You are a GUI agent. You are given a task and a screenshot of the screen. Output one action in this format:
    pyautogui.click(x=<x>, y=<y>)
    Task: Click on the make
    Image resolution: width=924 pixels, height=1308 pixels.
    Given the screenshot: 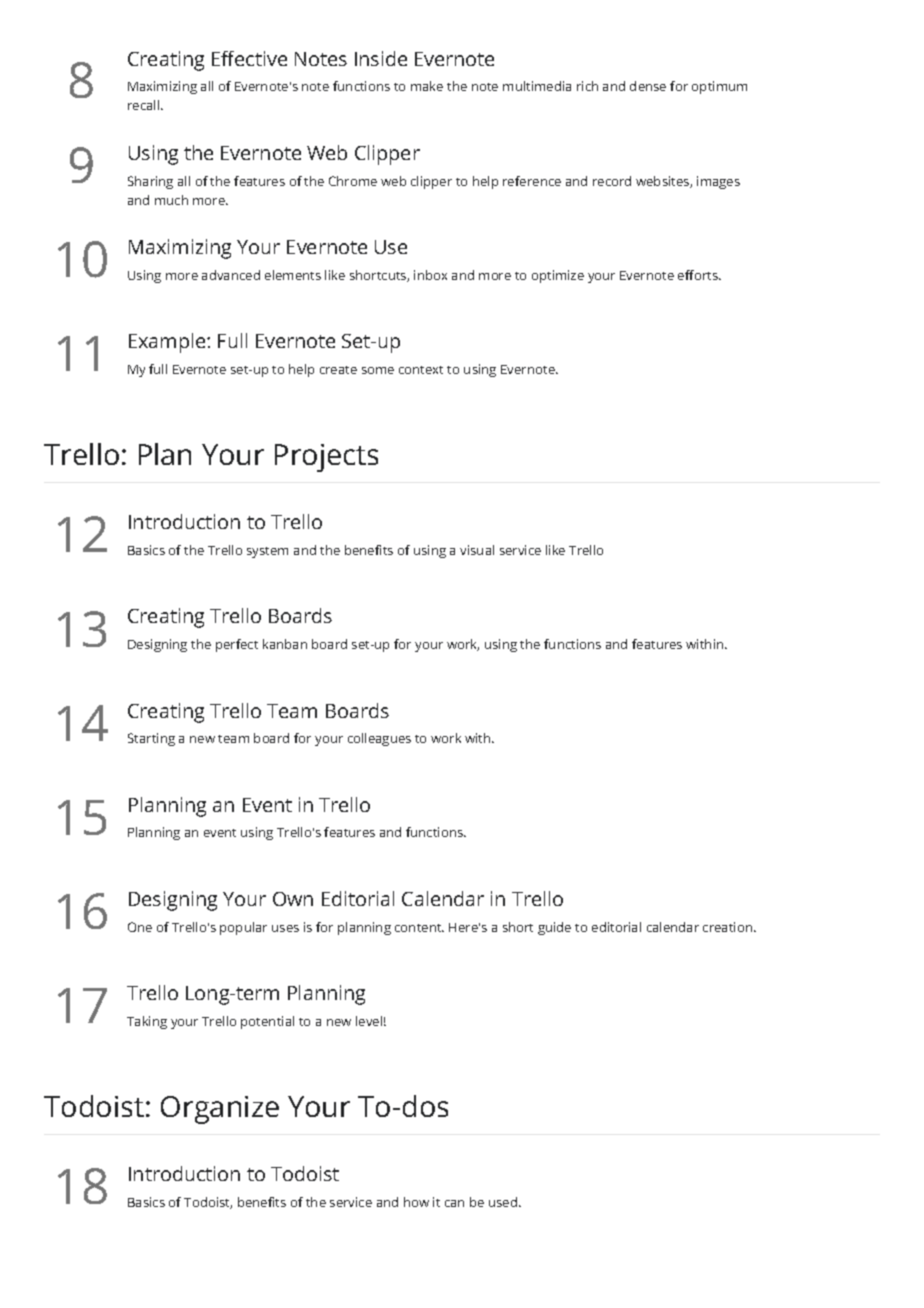 What is the action you would take?
    pyautogui.click(x=427, y=86)
